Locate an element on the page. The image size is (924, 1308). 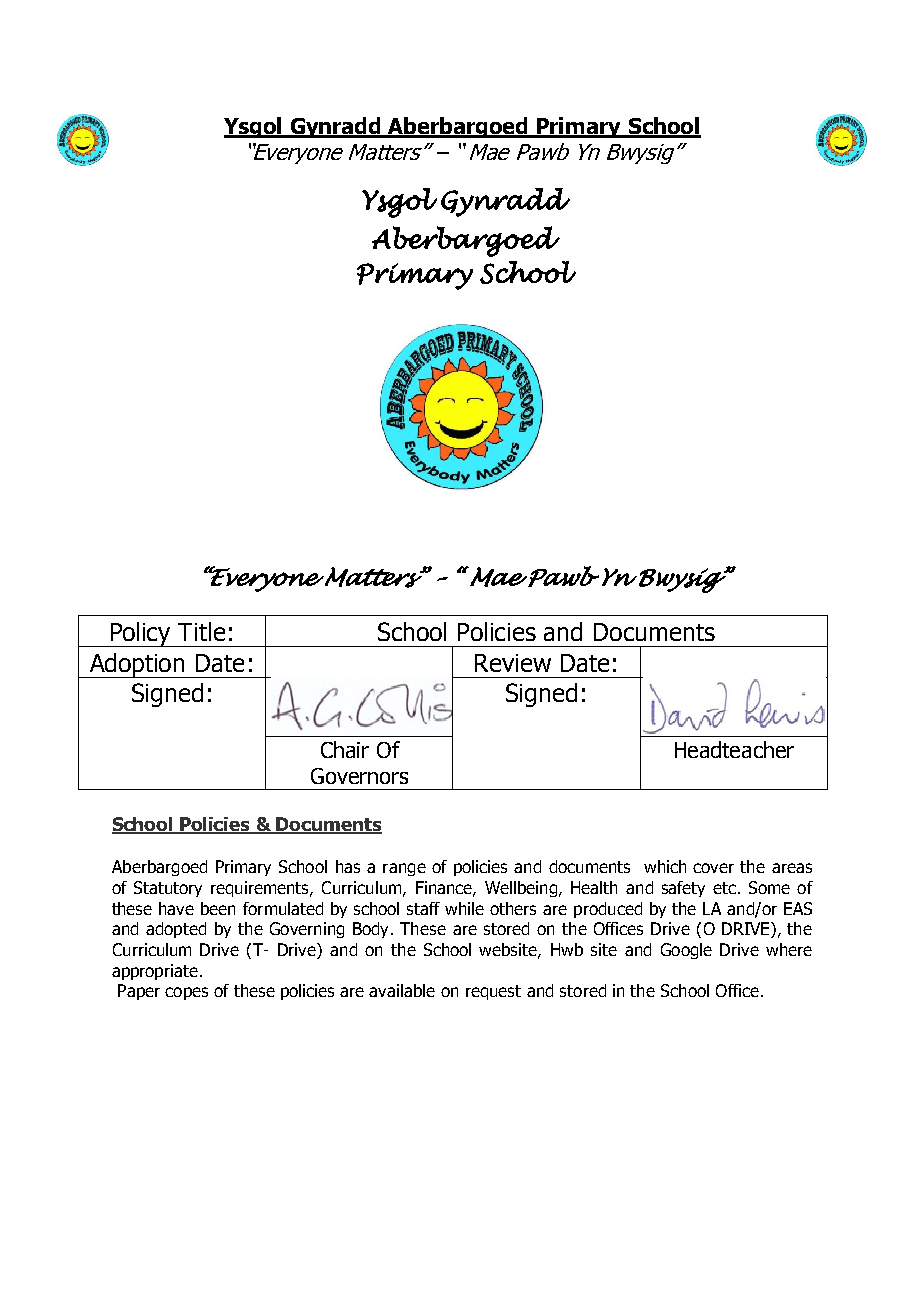
Chair is located at coordinates (345, 749).
